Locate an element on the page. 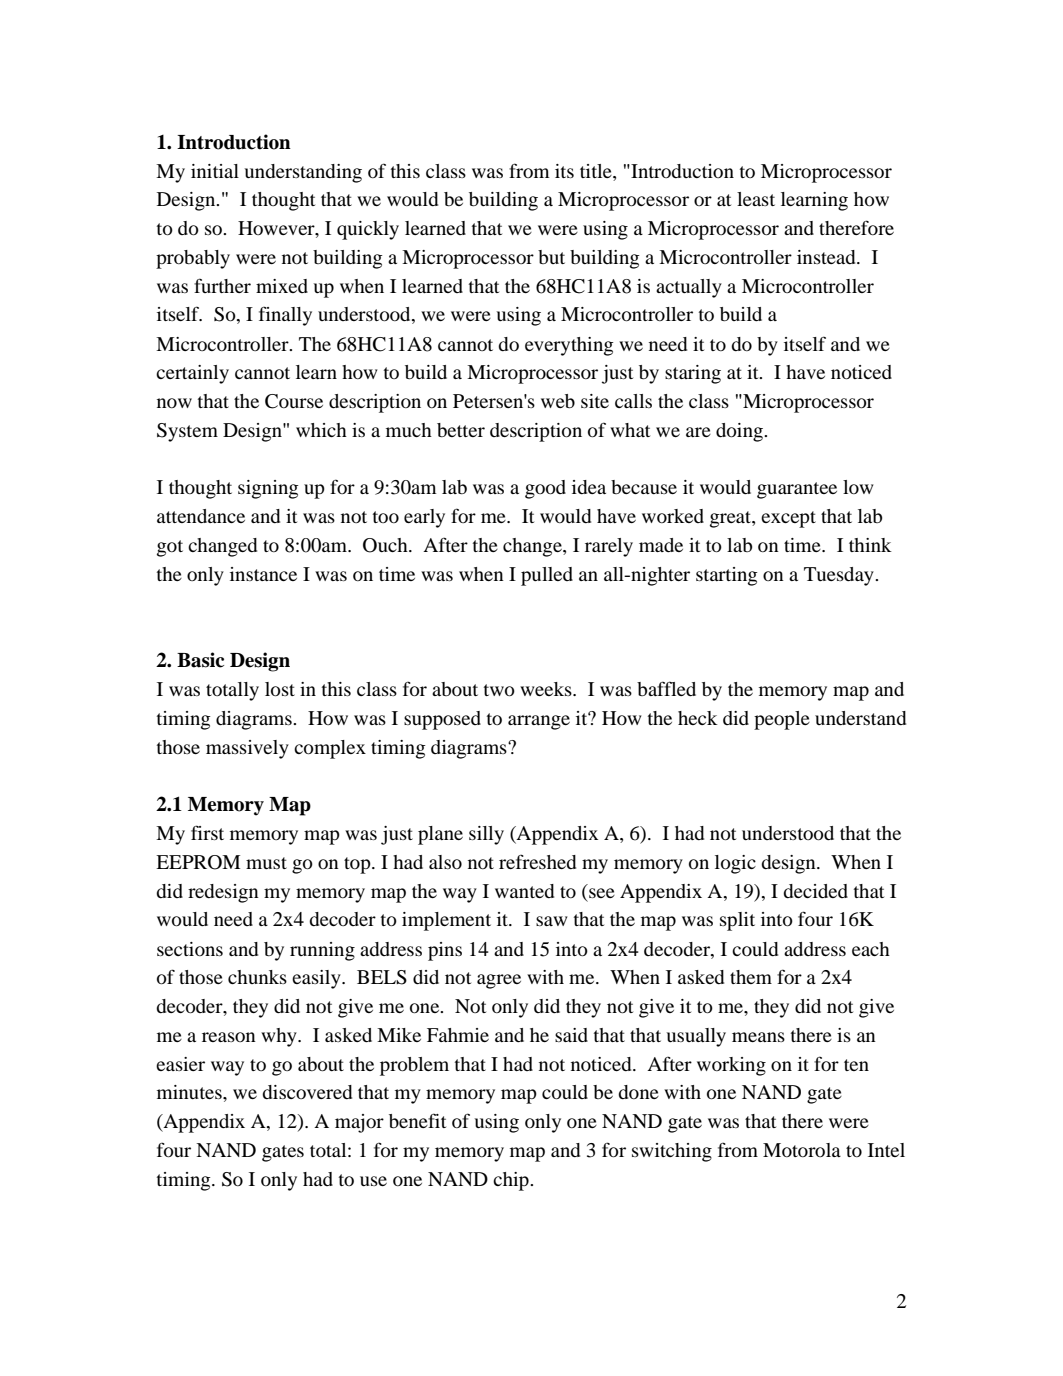  least is located at coordinates (756, 199).
